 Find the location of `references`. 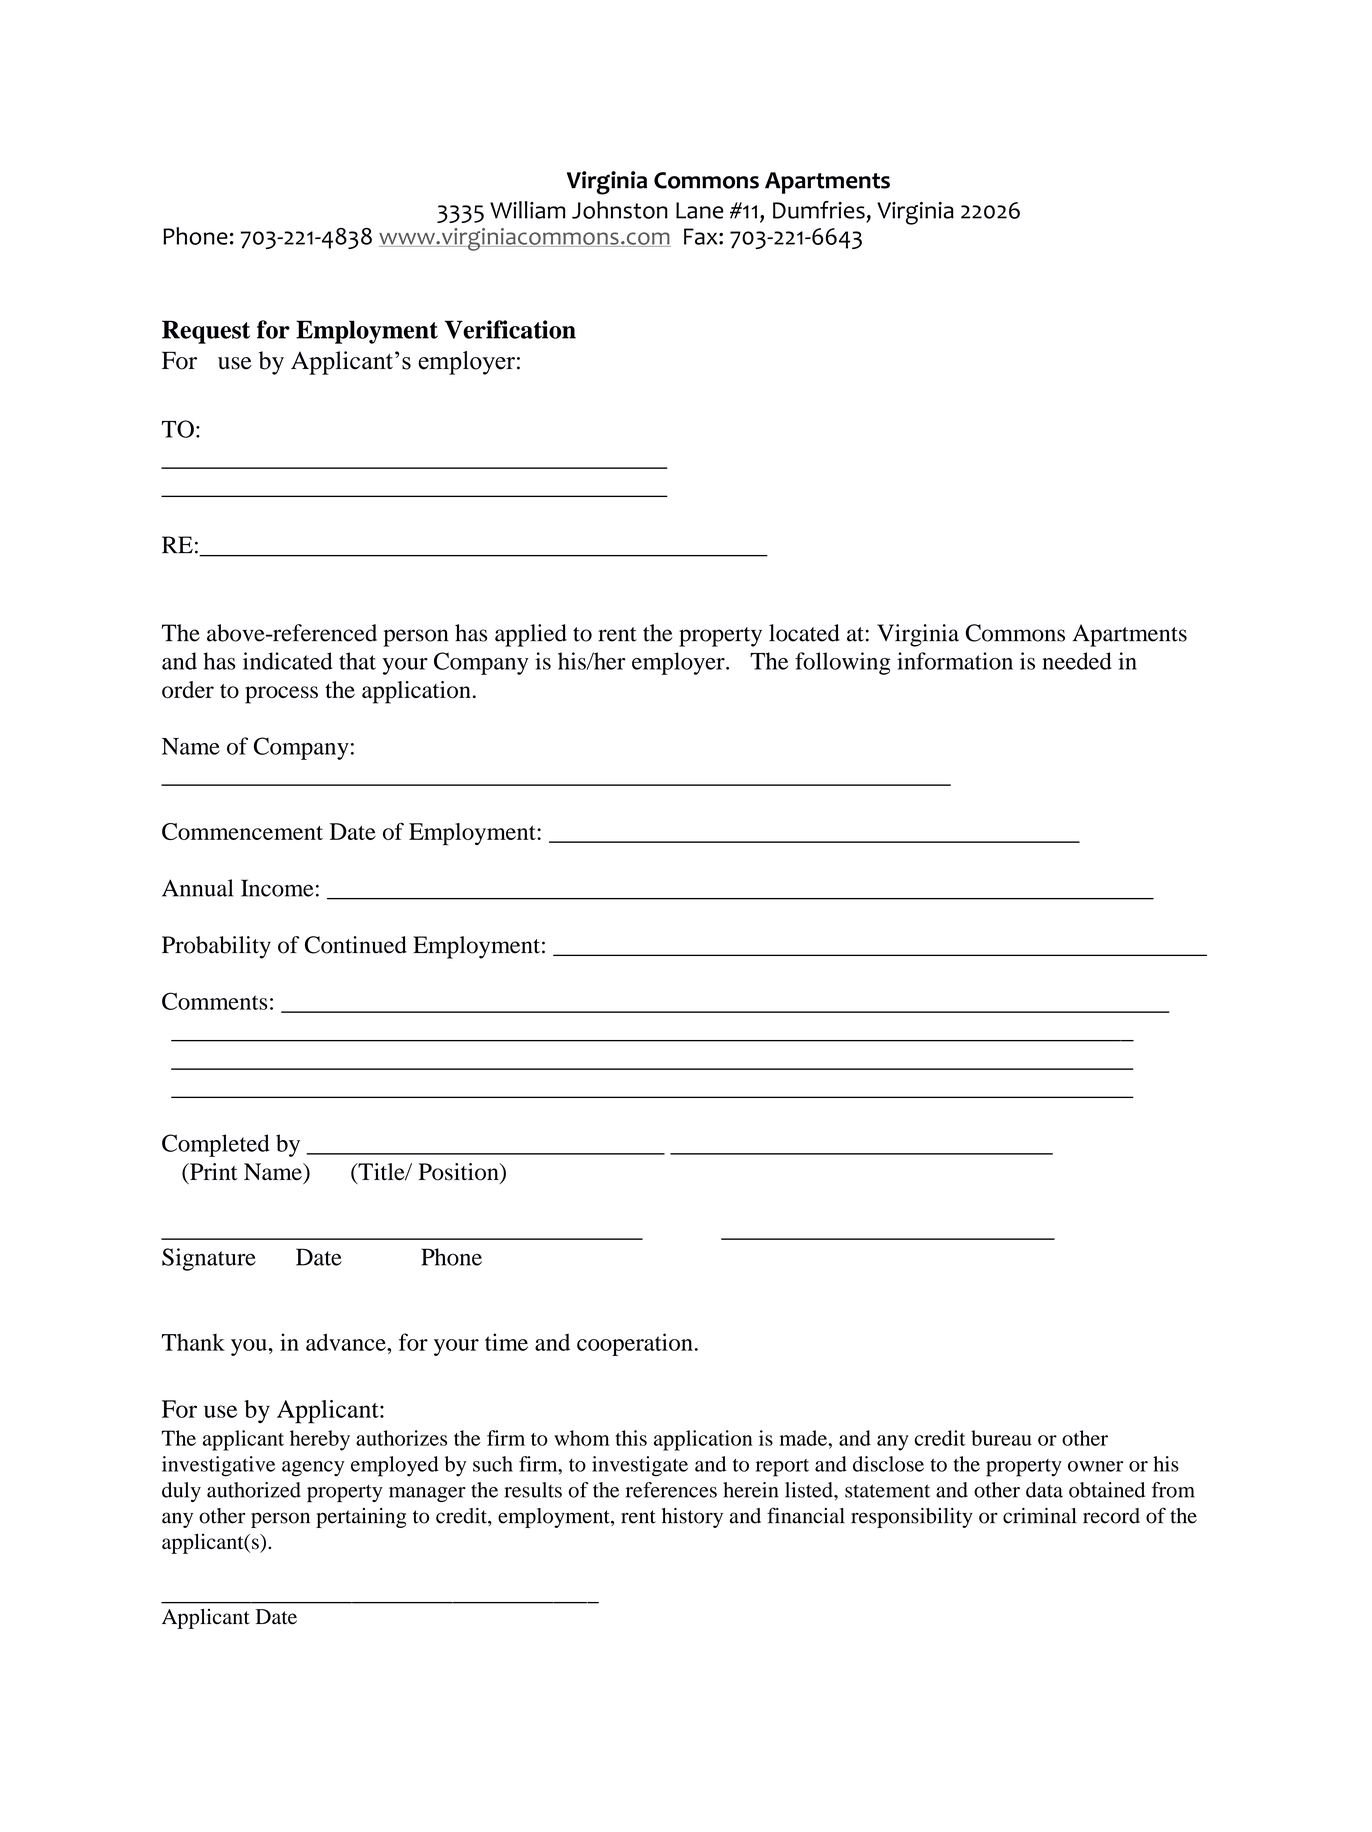

references is located at coordinates (671, 1490).
